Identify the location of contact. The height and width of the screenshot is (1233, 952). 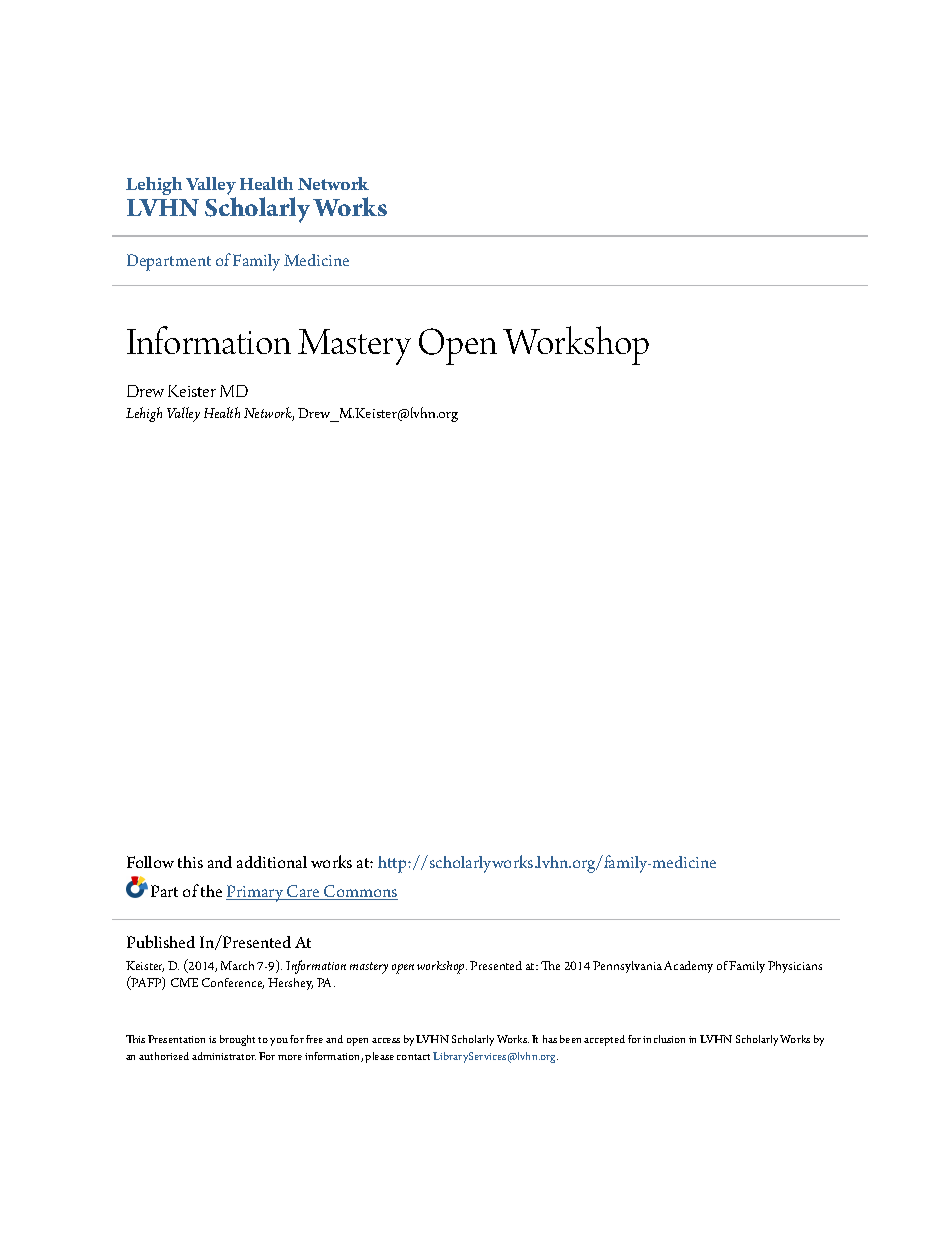
(413, 1057).
